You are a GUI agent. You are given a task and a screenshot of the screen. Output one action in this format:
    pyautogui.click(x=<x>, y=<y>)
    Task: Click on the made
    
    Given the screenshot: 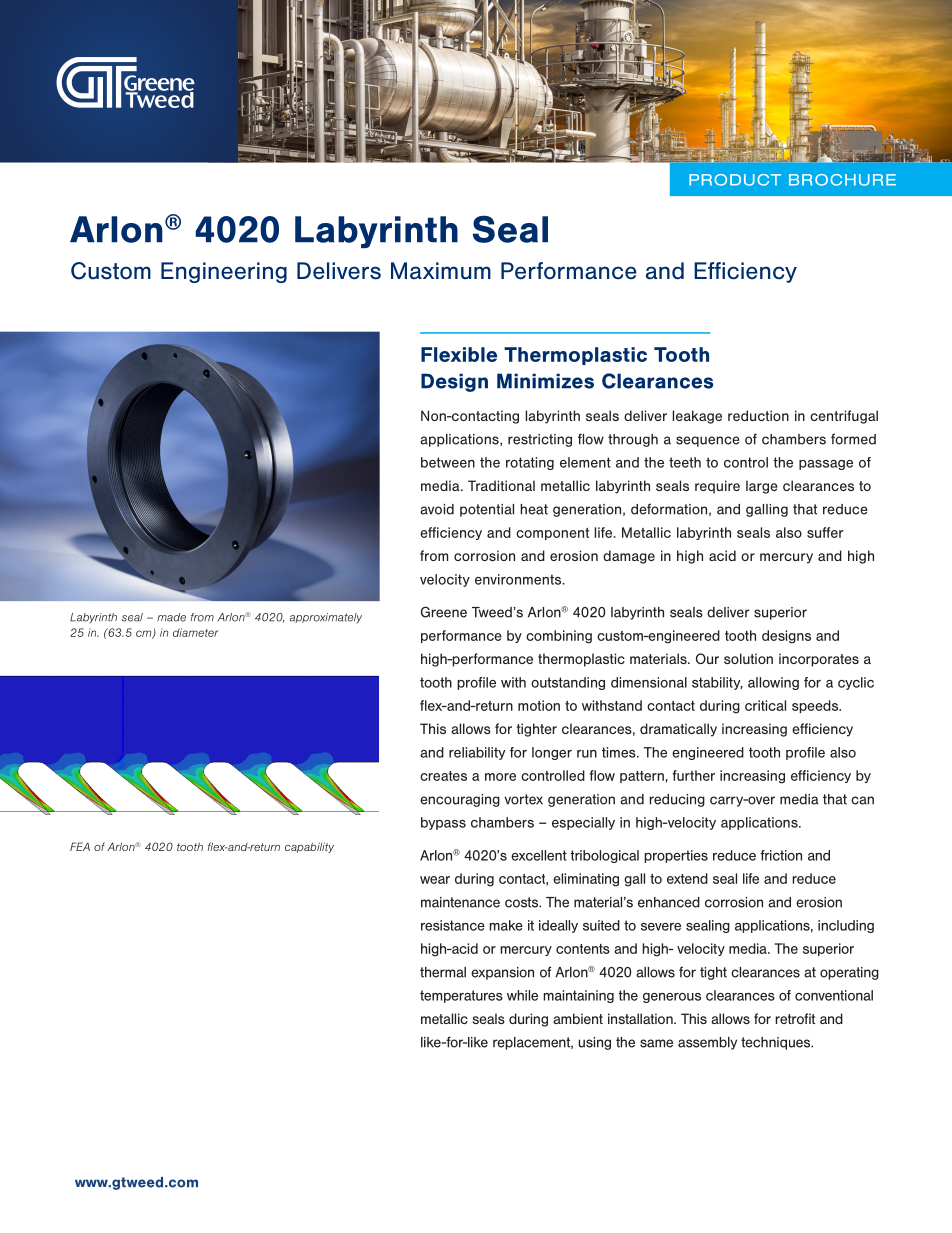 What is the action you would take?
    pyautogui.click(x=171, y=617)
